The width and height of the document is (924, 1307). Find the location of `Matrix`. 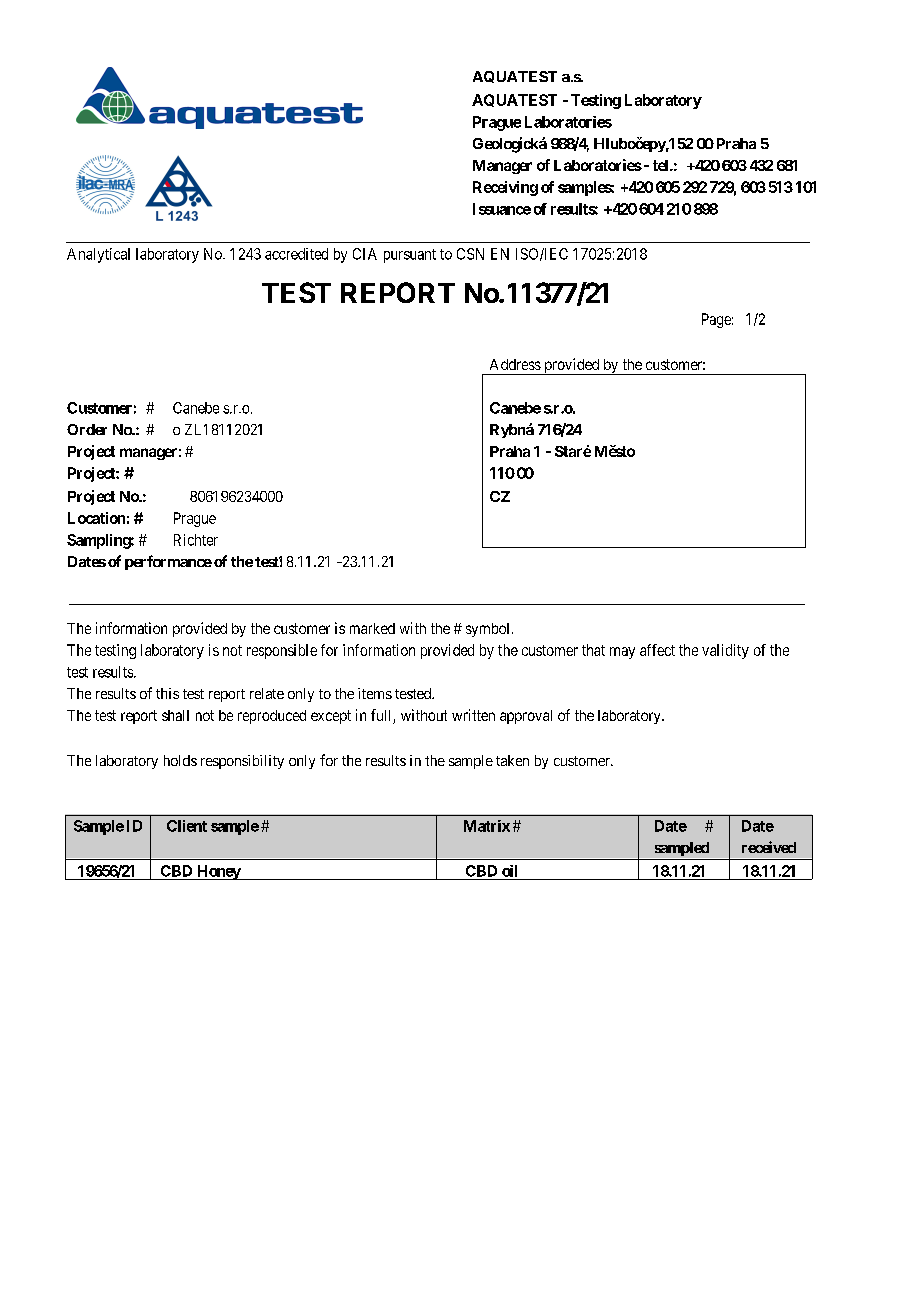

Matrix is located at coordinates (487, 826).
